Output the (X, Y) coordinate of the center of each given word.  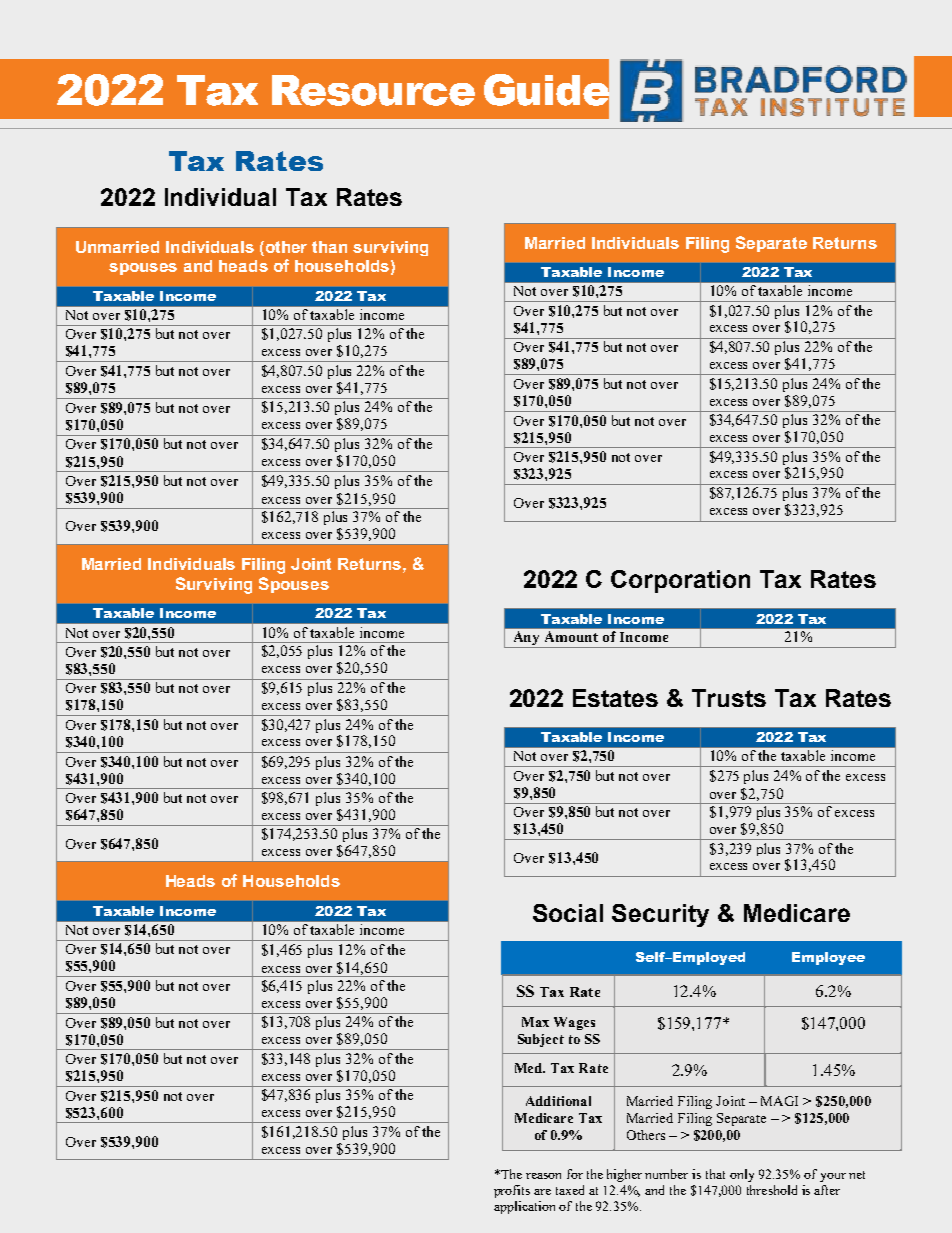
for (575, 1174)
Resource (373, 90)
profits (512, 1191)
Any (527, 639)
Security (660, 915)
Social (568, 913)
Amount (571, 636)
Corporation (680, 581)
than (329, 247)
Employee (828, 958)
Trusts (729, 698)
